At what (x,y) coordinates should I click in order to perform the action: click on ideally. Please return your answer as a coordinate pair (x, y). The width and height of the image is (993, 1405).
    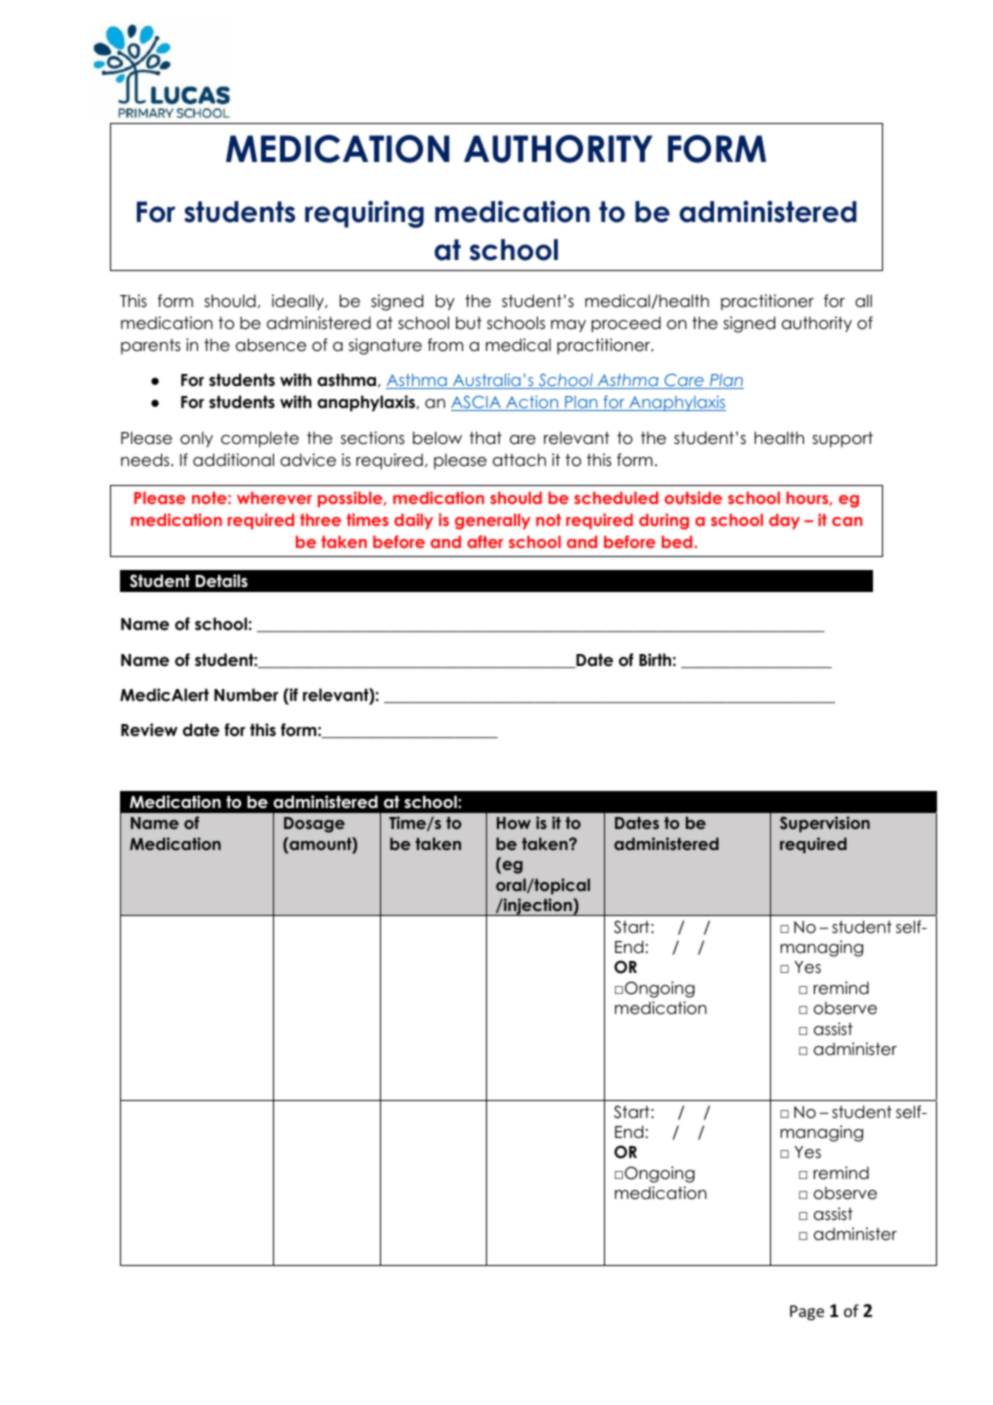
    Looking at the image, I should click on (299, 302).
